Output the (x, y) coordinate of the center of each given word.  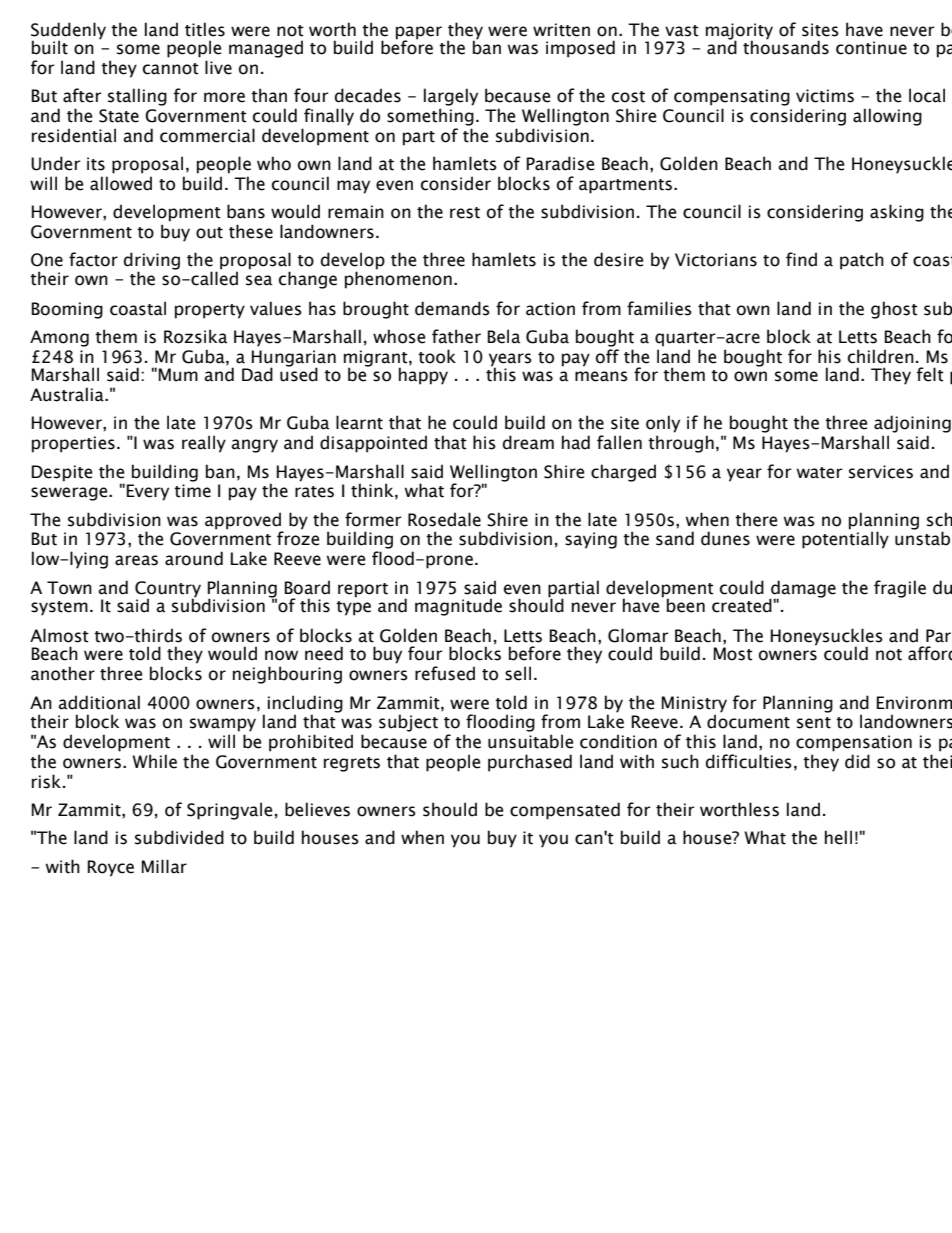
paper (419, 33)
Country (168, 590)
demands (452, 308)
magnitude (458, 607)
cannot (171, 69)
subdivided (179, 837)
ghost (894, 310)
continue (871, 48)
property (210, 311)
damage (802, 590)
